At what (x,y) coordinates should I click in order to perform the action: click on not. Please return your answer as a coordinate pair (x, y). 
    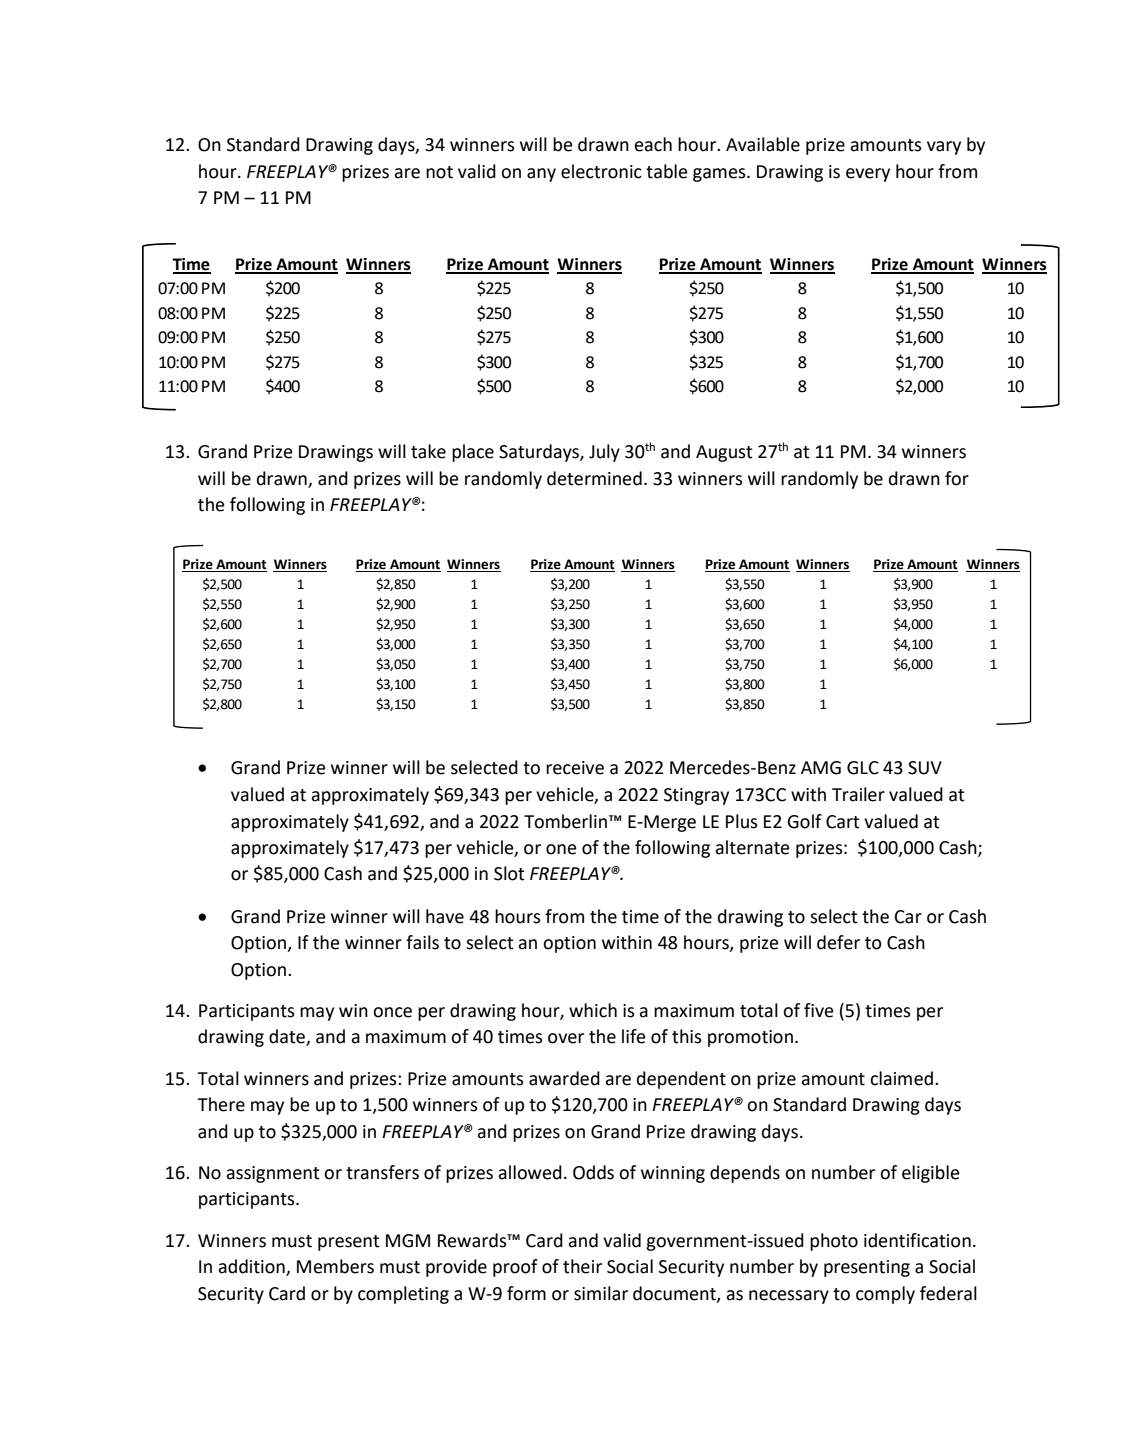
    Looking at the image, I should click on (439, 172).
